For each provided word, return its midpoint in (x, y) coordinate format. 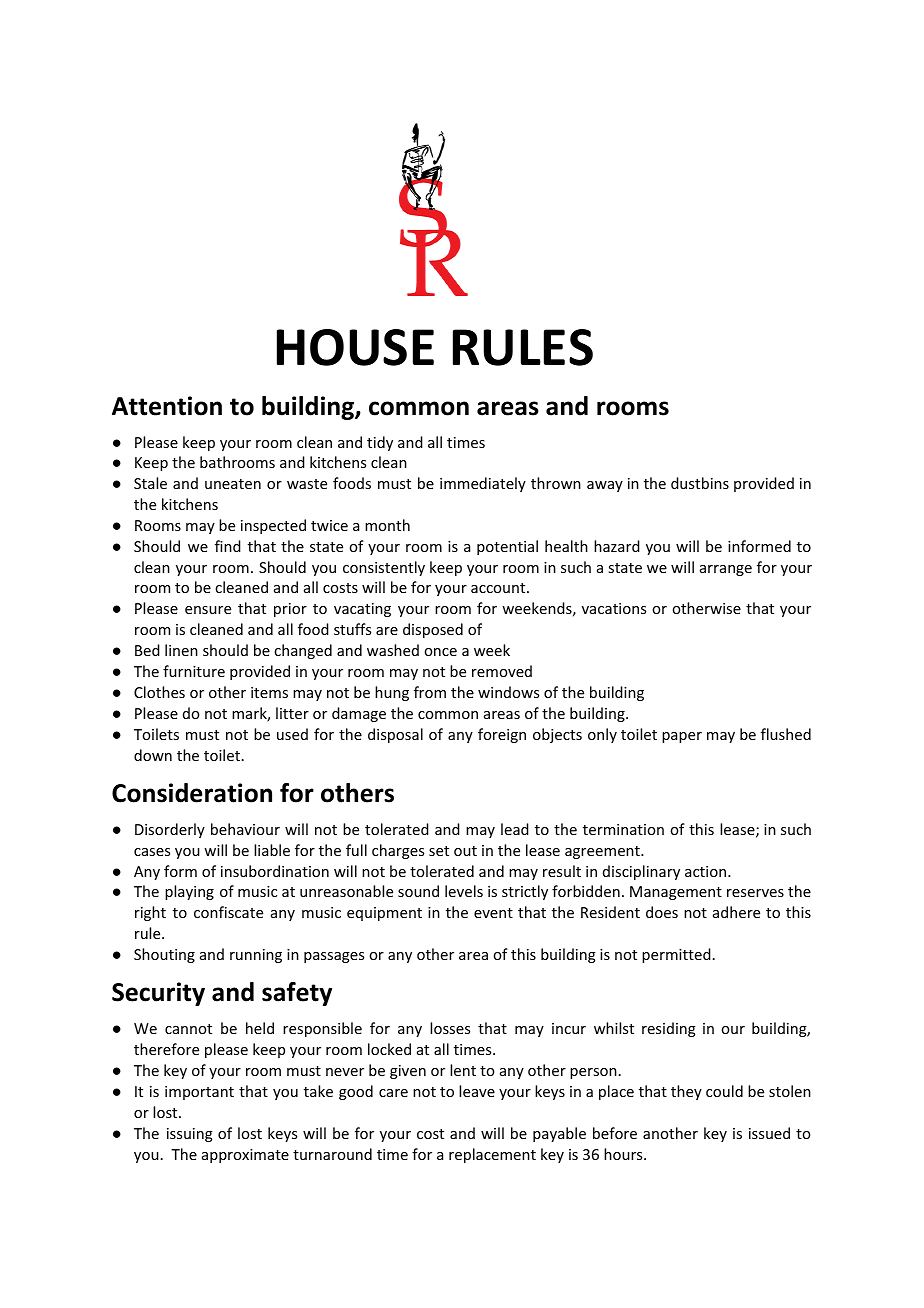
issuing (190, 1135)
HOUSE (355, 347)
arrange (726, 570)
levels (464, 891)
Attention (167, 406)
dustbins (700, 483)
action (707, 871)
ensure (208, 610)
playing (189, 892)
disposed (433, 630)
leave (477, 1091)
